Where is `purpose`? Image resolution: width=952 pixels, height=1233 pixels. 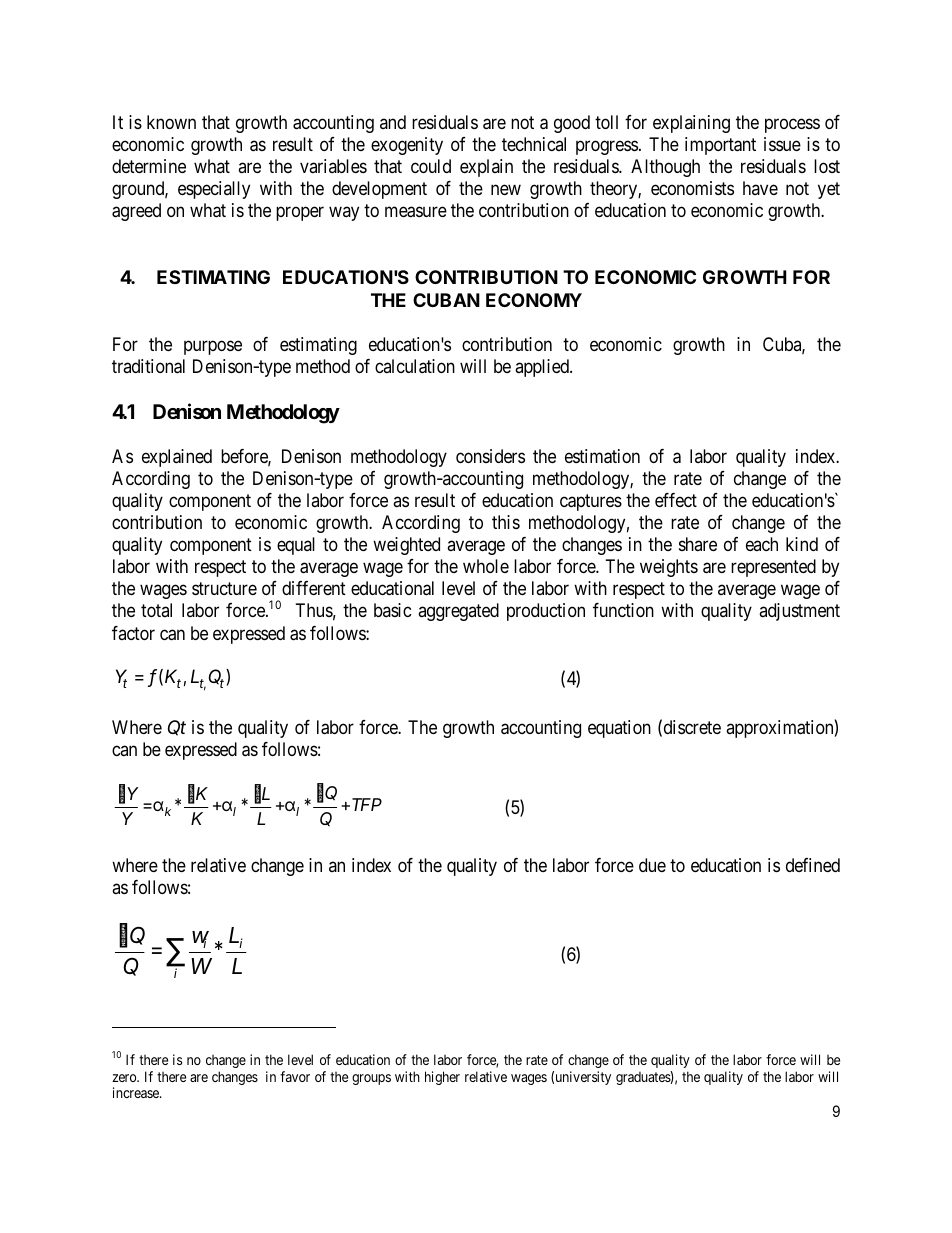 purpose is located at coordinates (213, 348).
